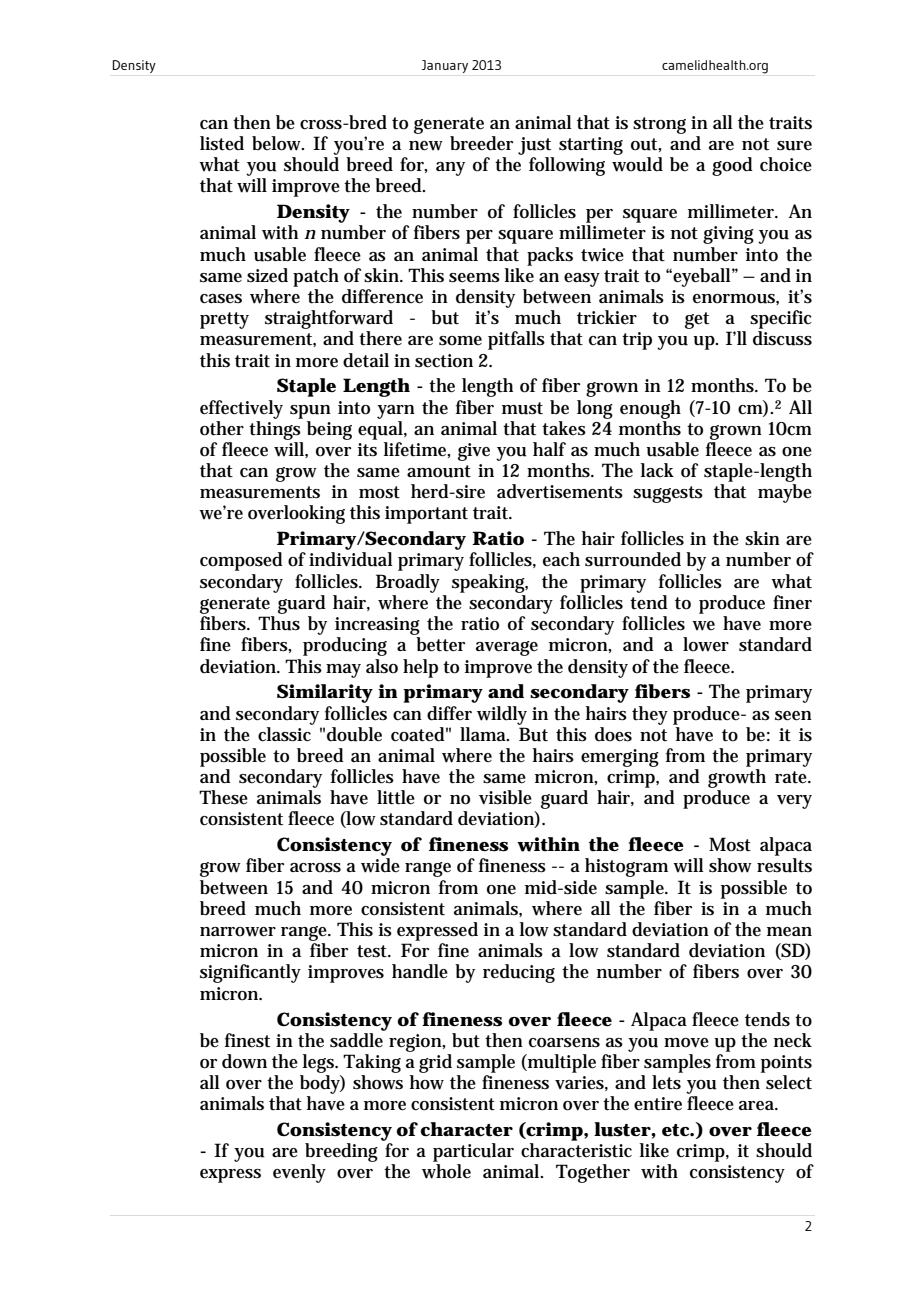  Describe the element at coordinates (702, 277) in the screenshot. I see `eyeball` at that location.
